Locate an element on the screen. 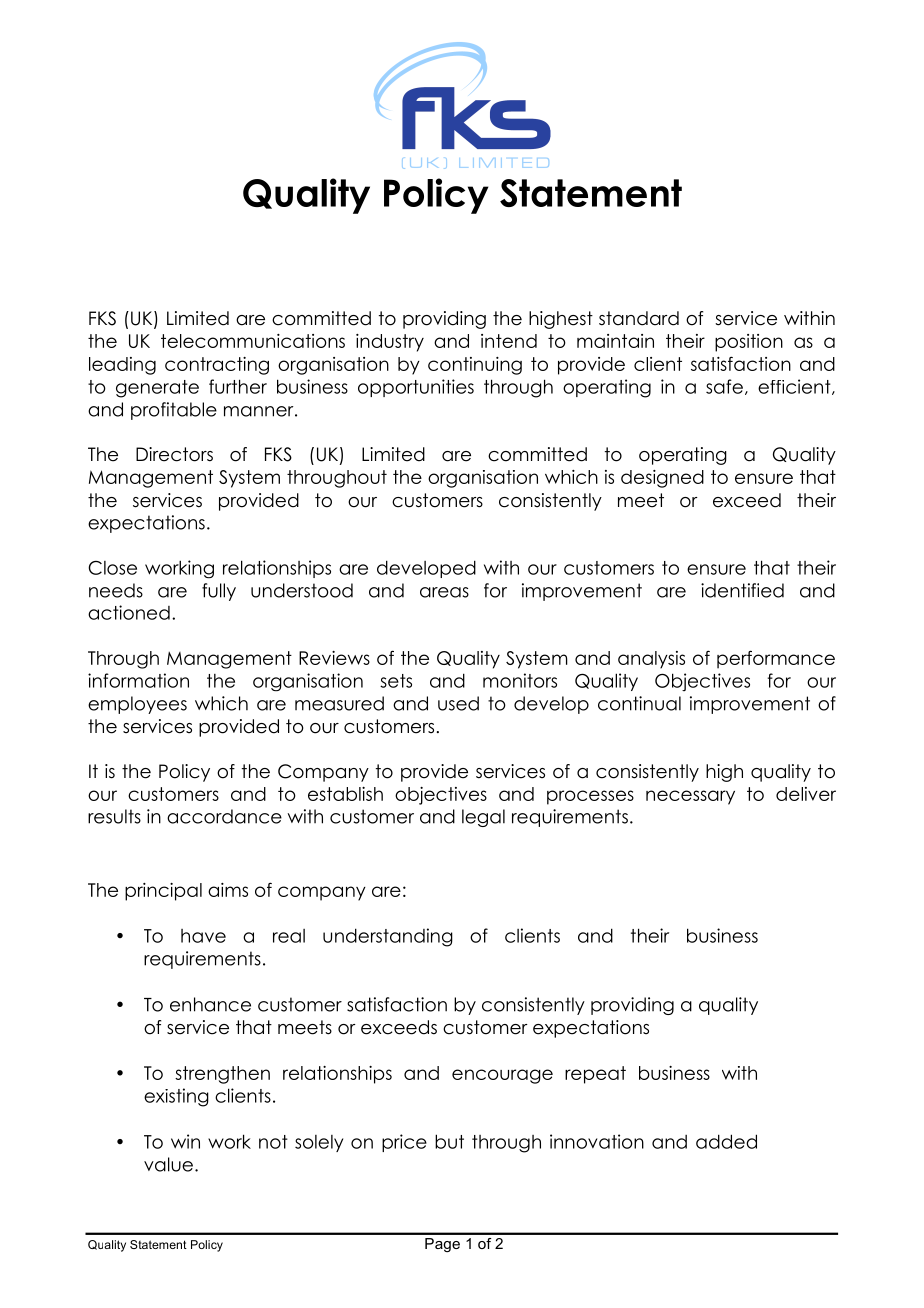 The height and width of the screenshot is (1308, 924). Directors is located at coordinates (174, 454).
